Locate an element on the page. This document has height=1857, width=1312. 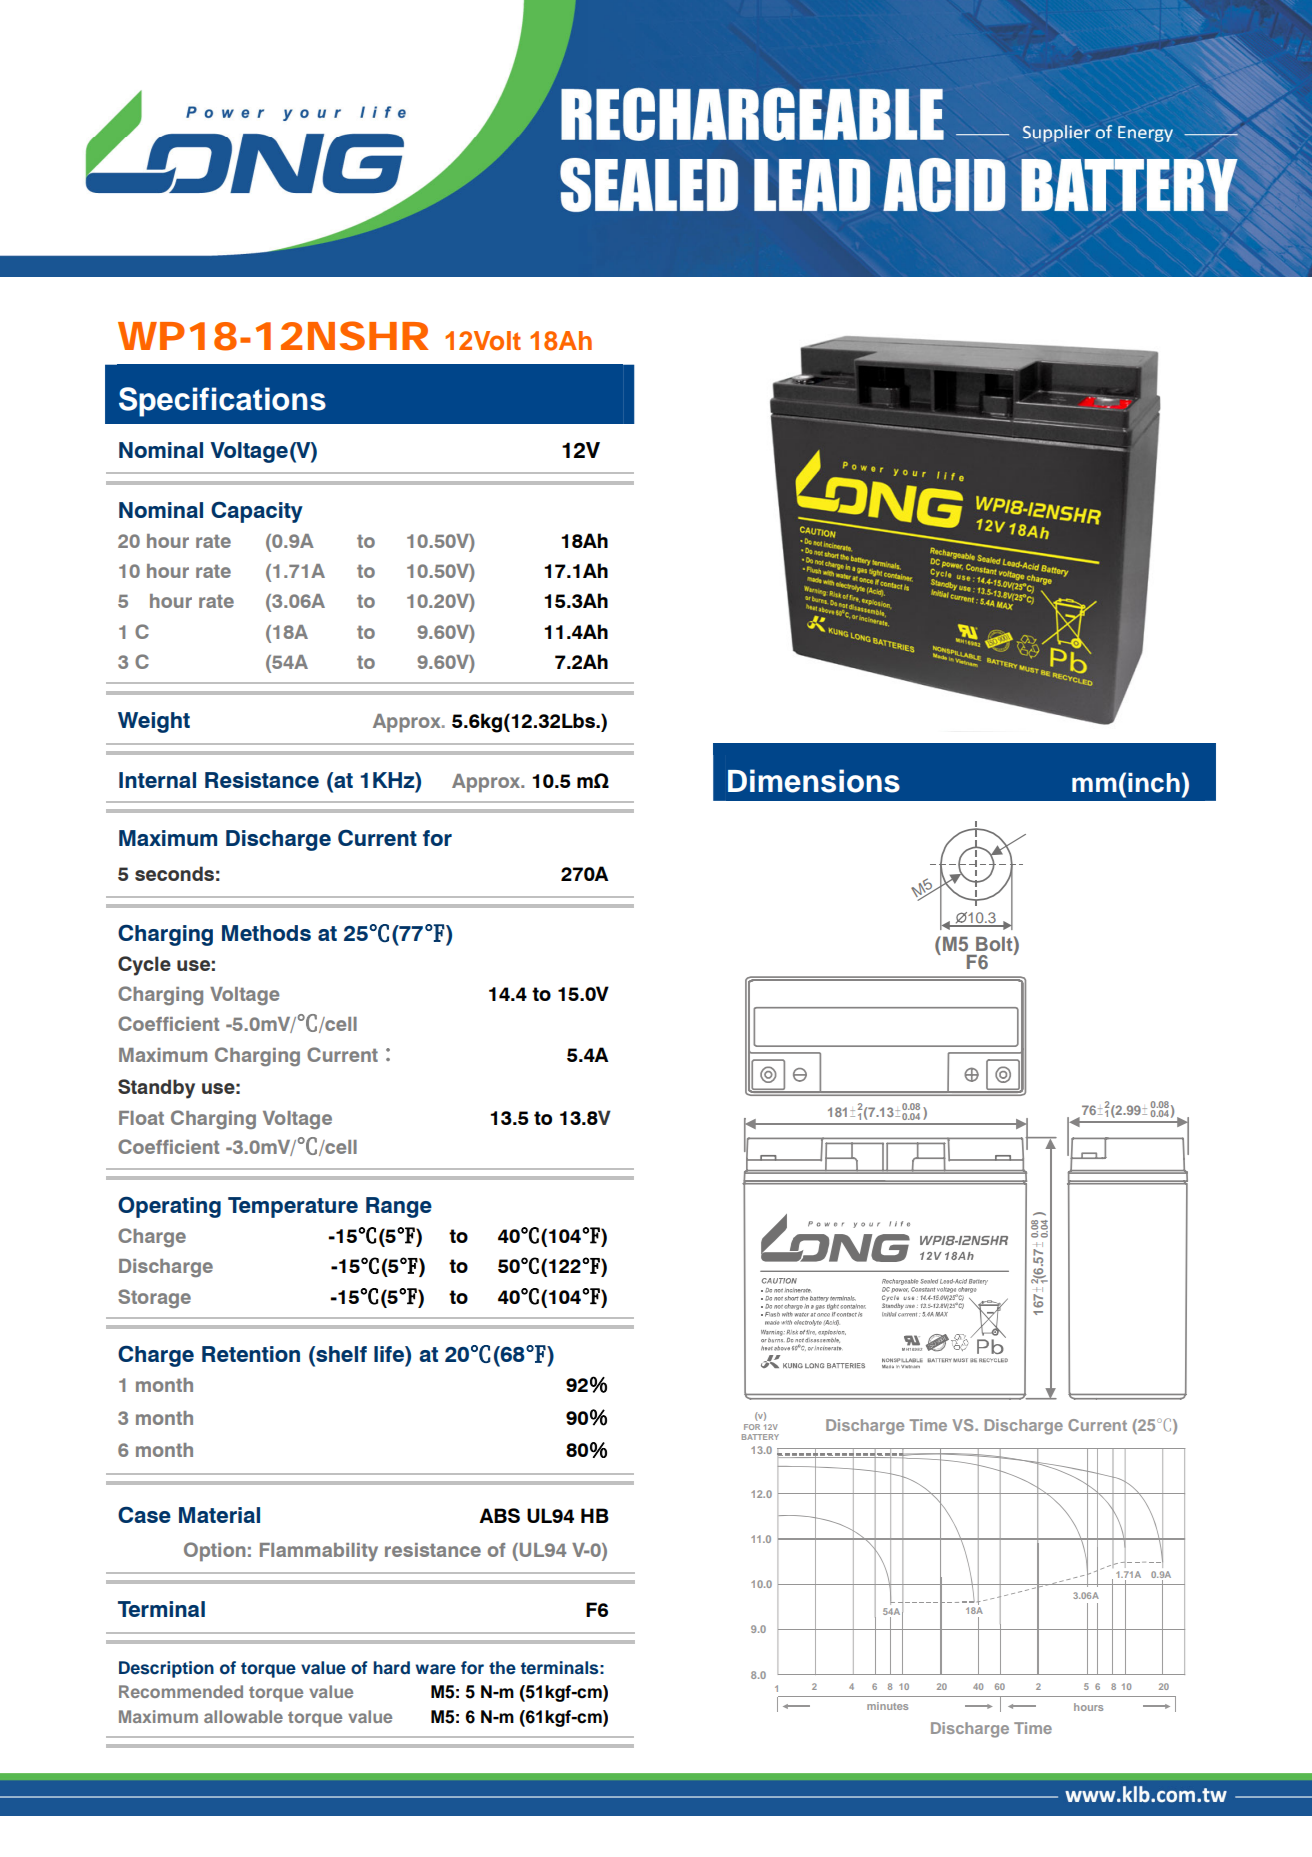
Dimensions is located at coordinates (814, 781).
